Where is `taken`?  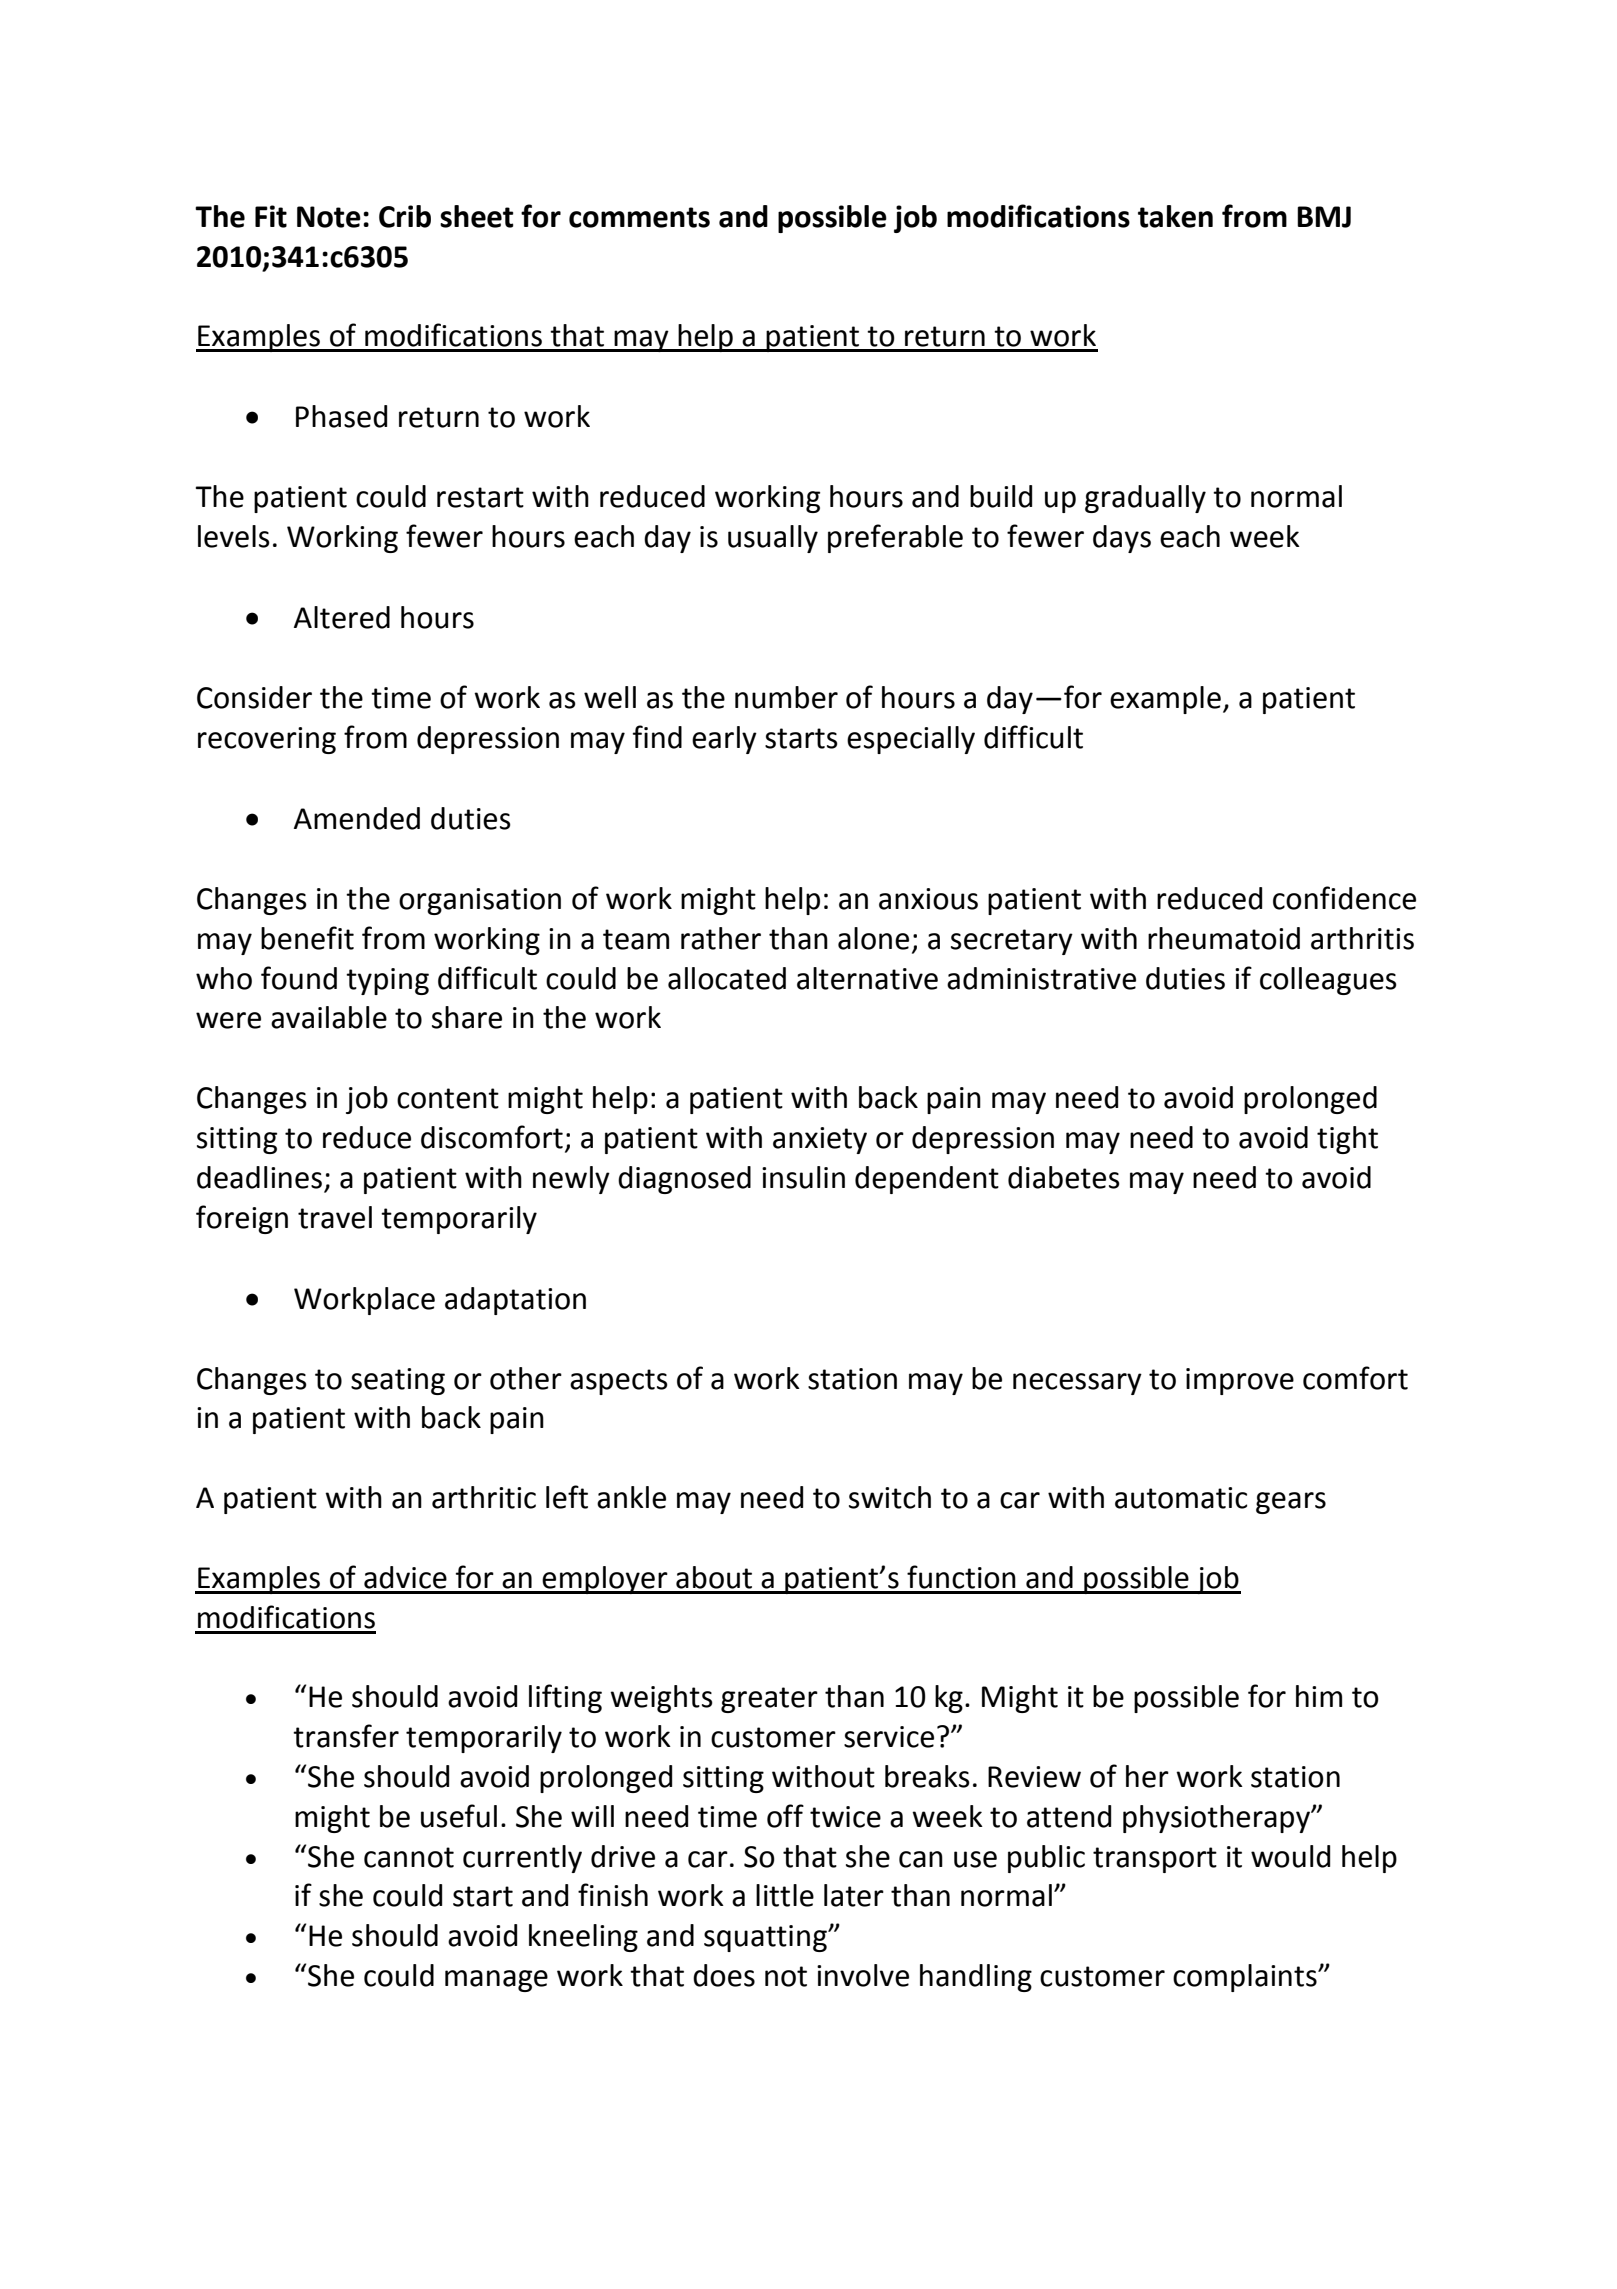
taken is located at coordinates (1175, 216).
